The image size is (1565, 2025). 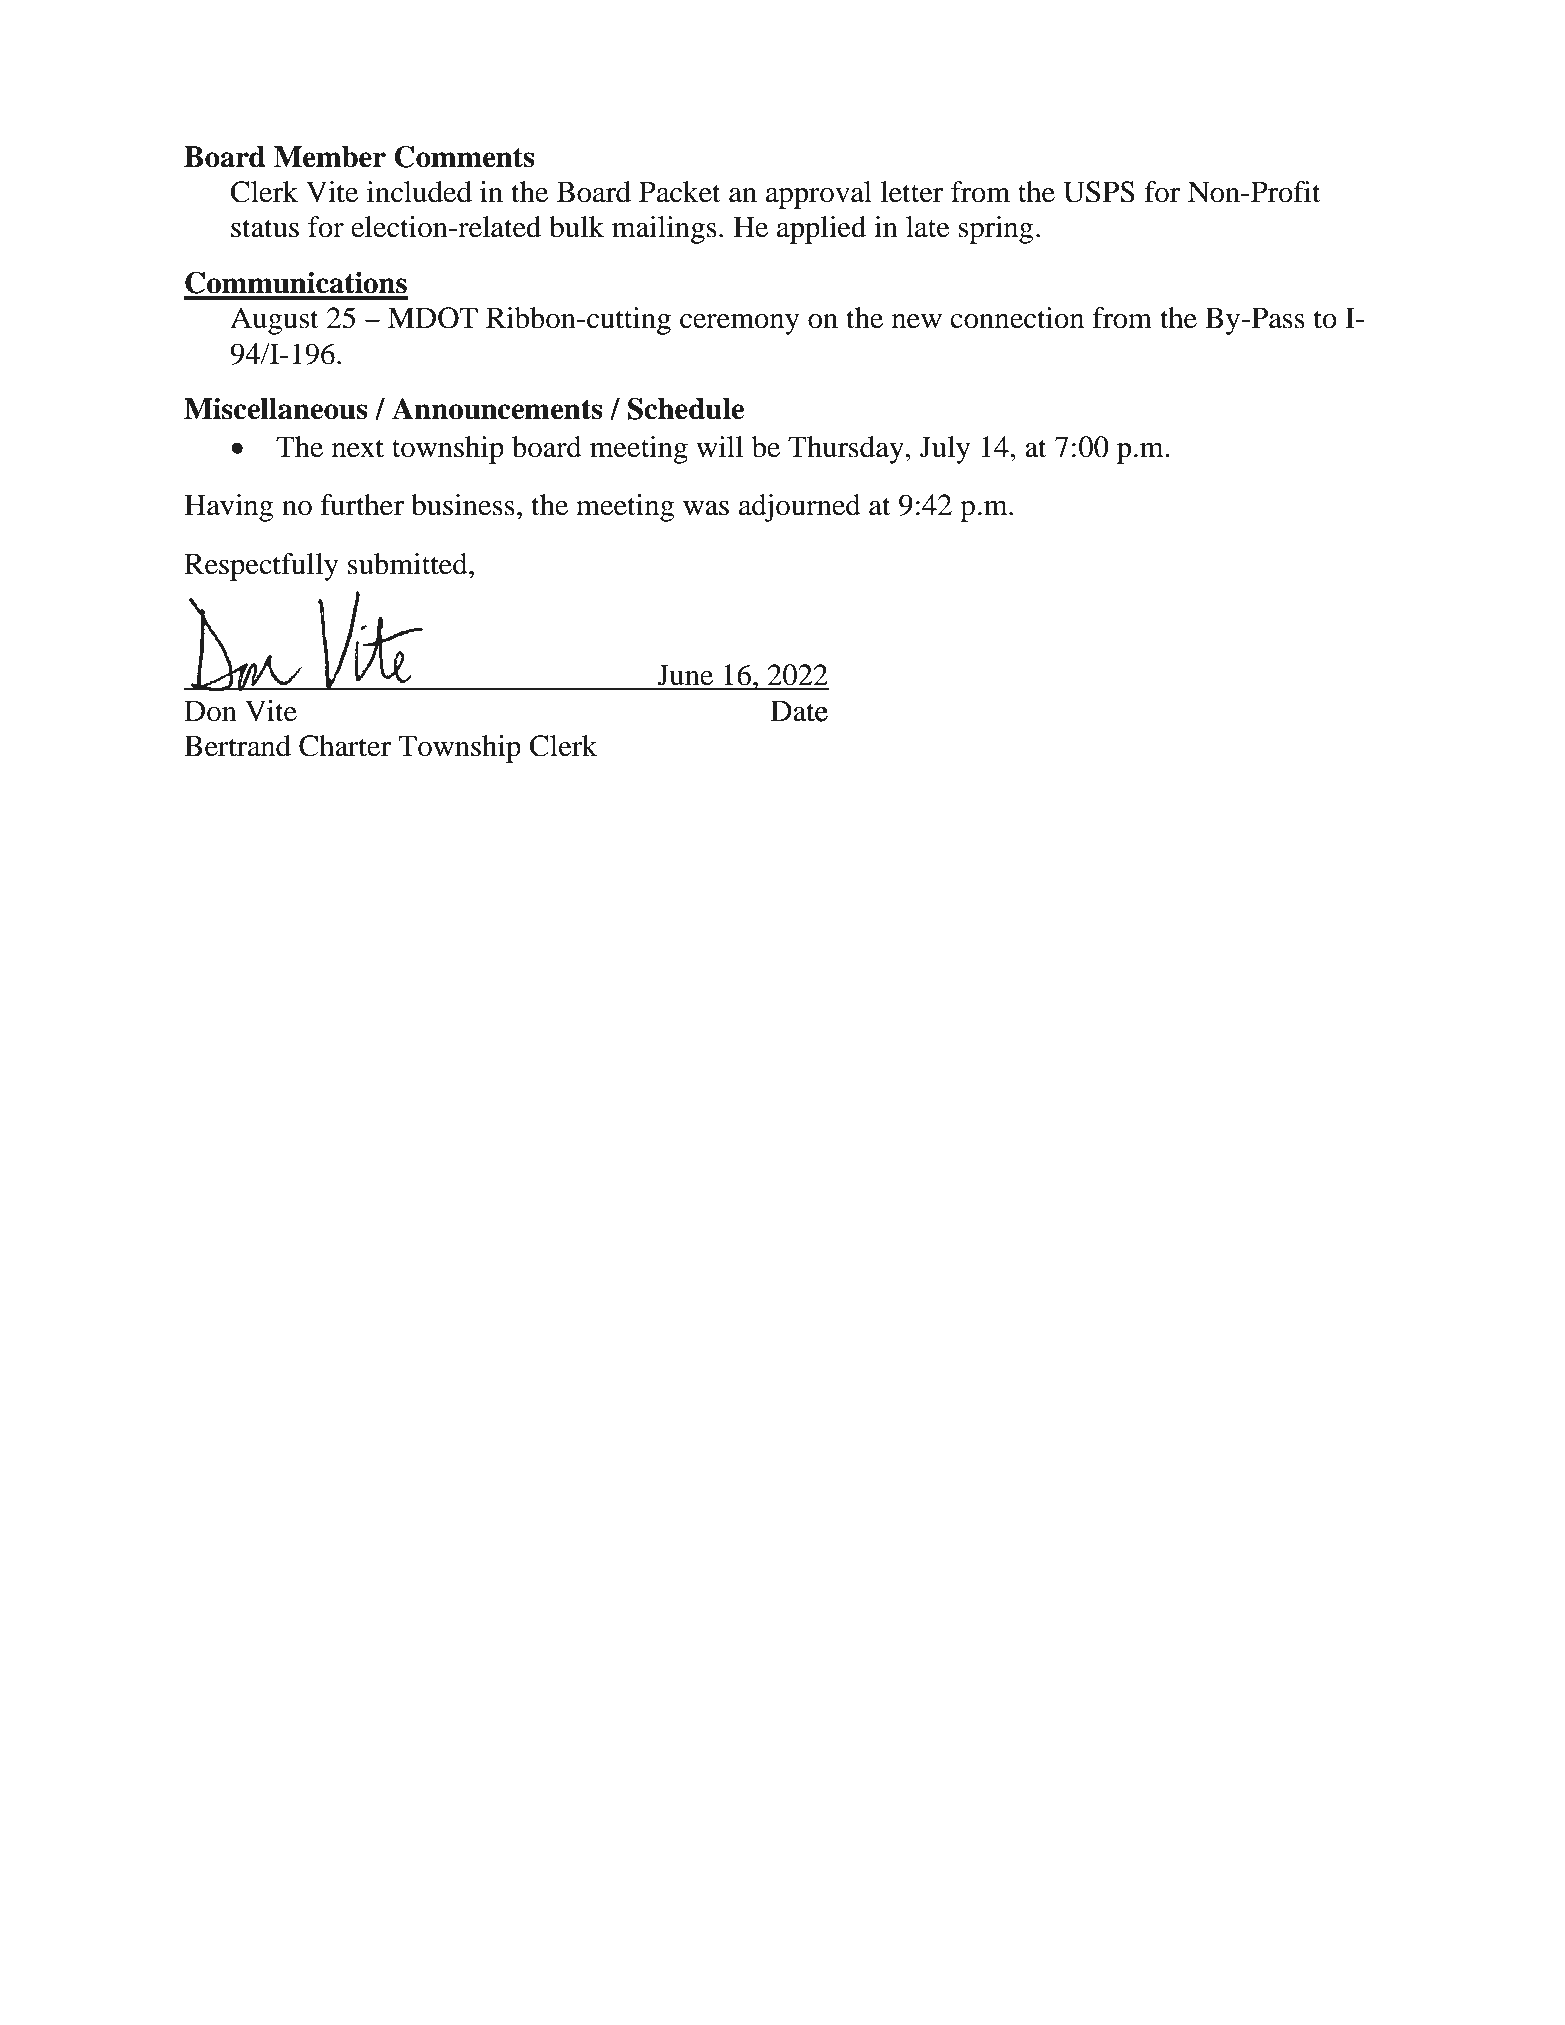 I want to click on next, so click(x=358, y=448).
